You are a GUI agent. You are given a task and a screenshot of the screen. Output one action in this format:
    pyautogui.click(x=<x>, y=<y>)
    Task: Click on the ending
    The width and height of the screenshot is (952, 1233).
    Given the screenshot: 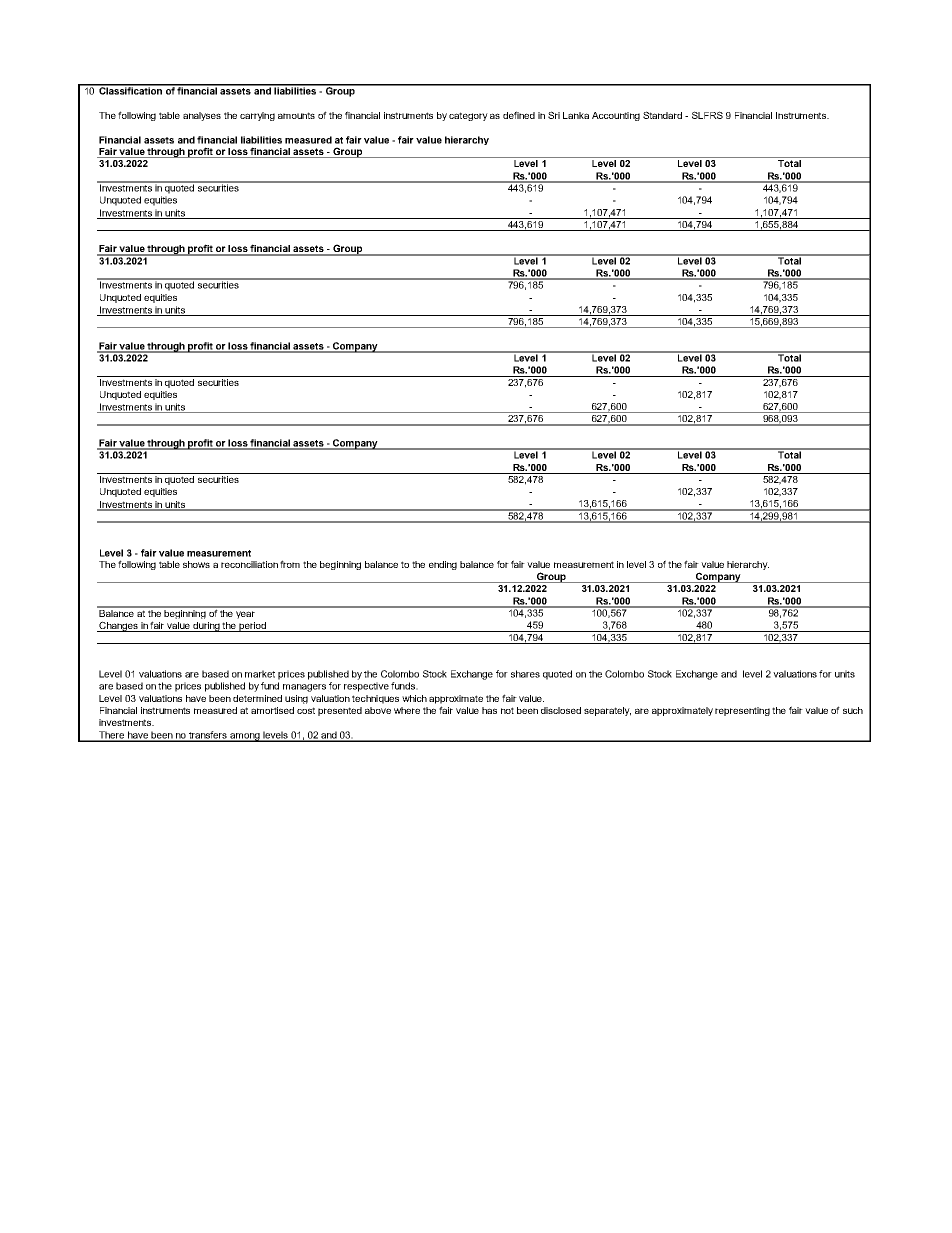 What is the action you would take?
    pyautogui.click(x=443, y=565)
